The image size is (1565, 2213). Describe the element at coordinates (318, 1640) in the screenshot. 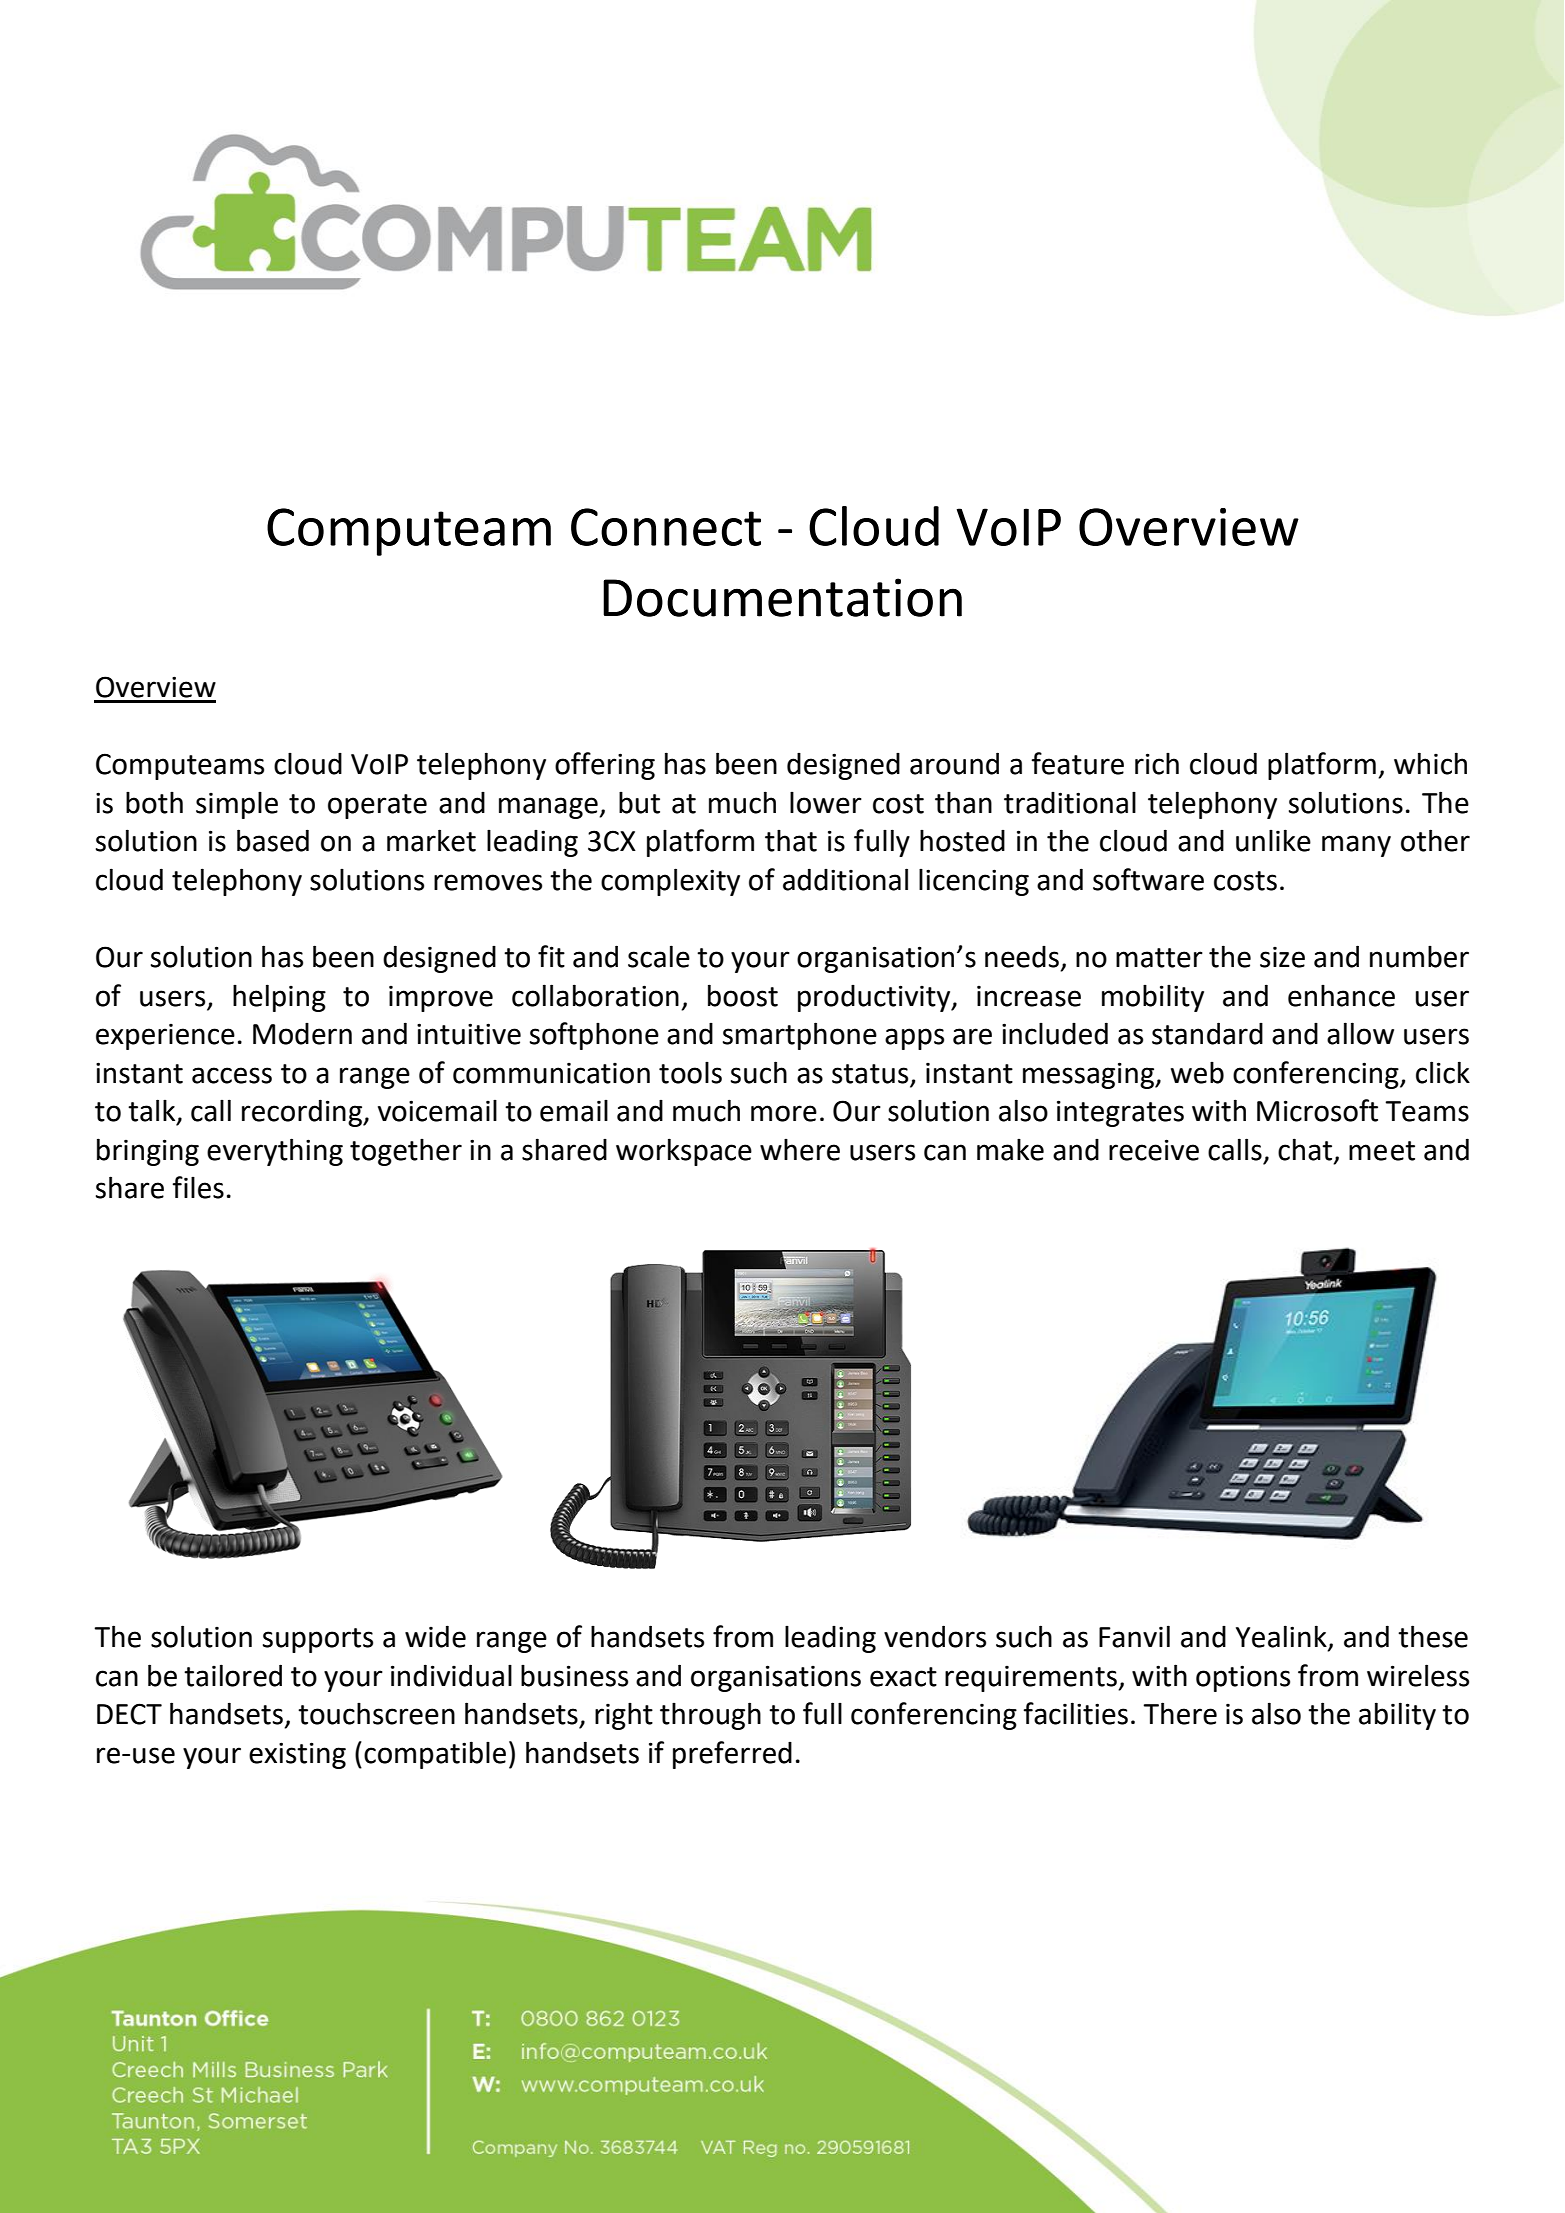

I see `supports` at that location.
